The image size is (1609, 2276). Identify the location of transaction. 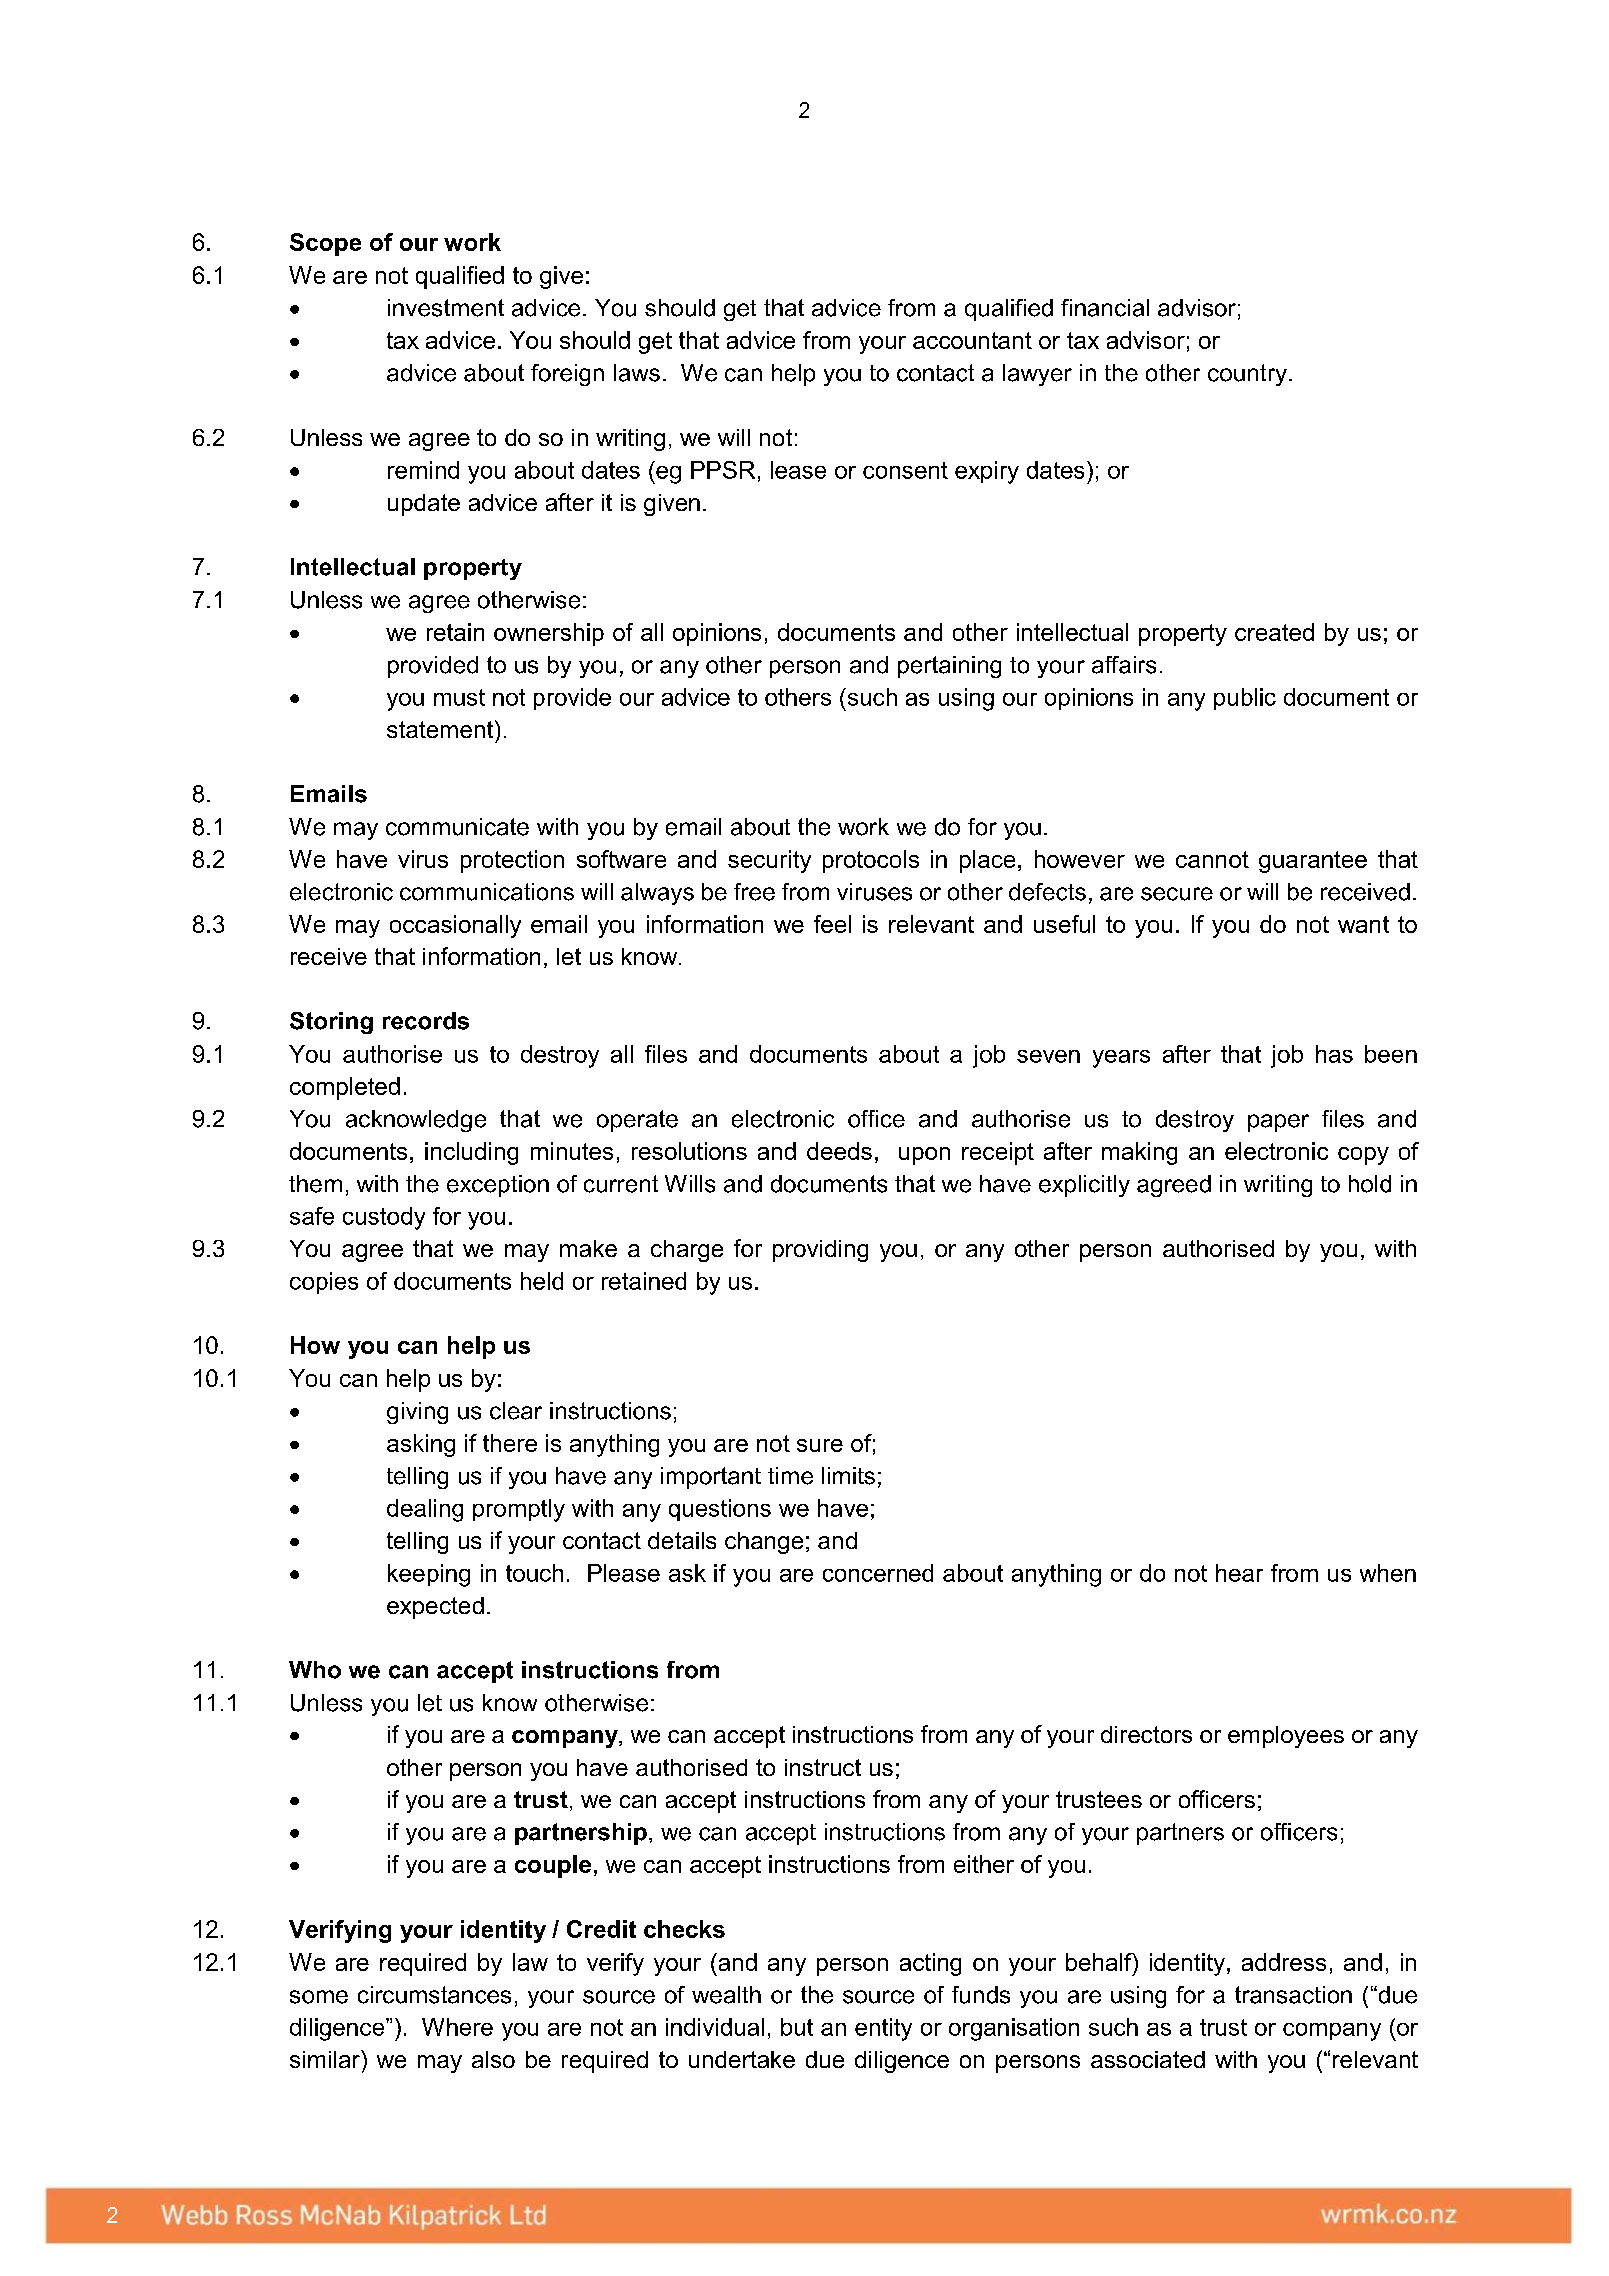
(1293, 1995).
